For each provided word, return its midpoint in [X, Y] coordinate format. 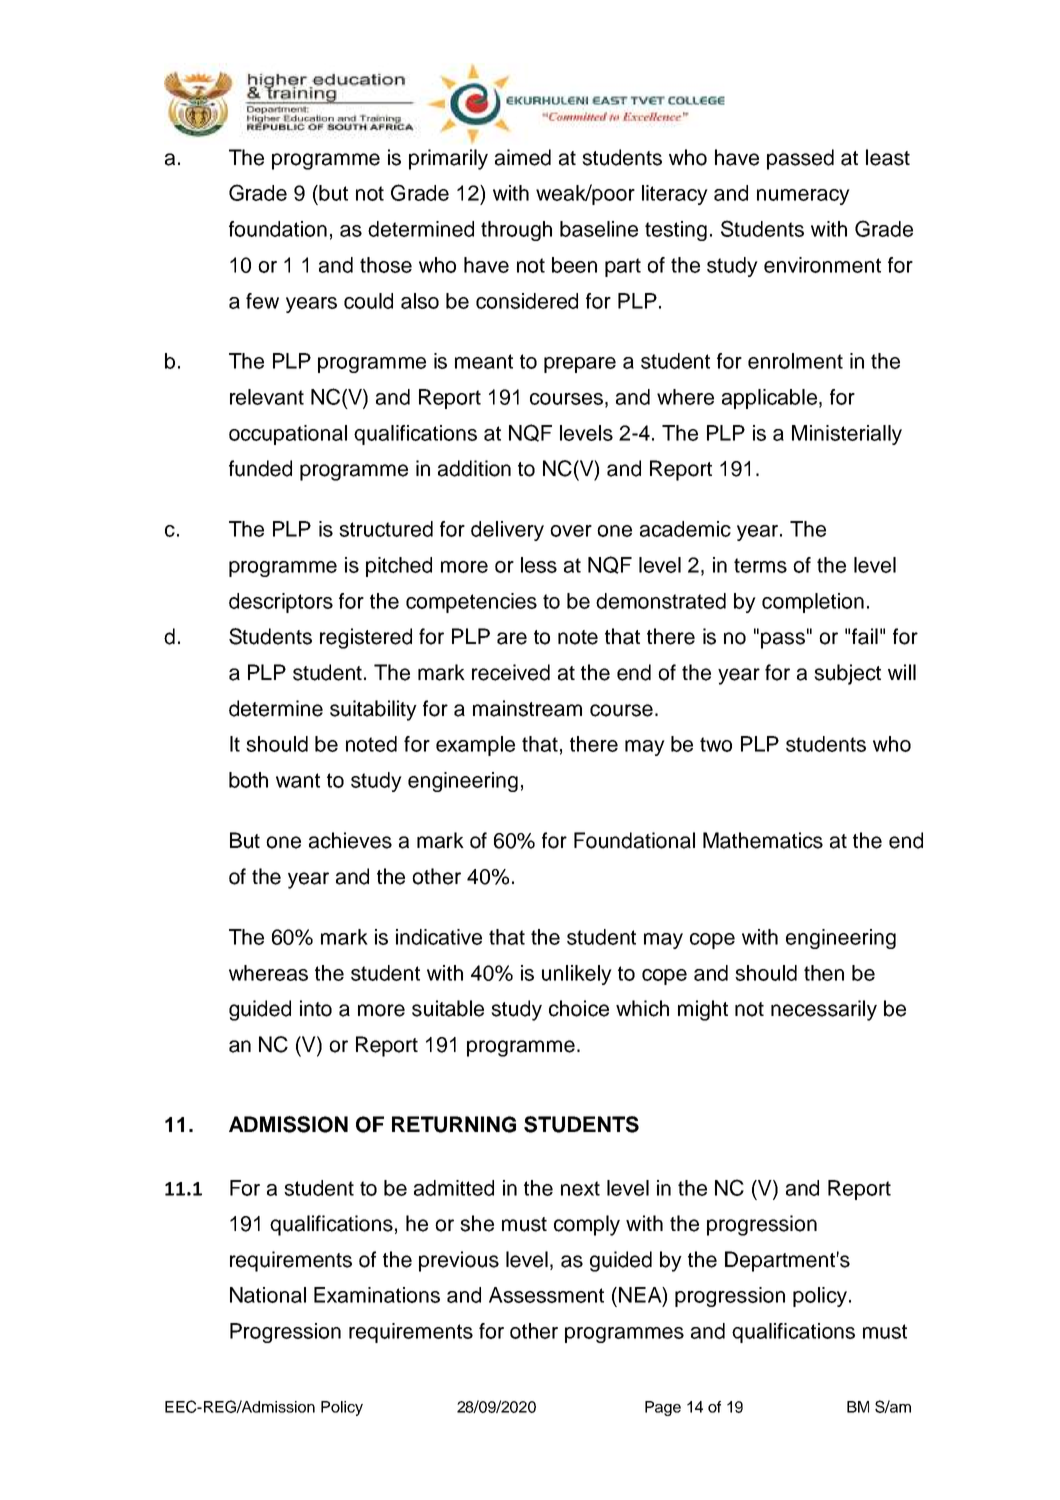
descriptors [281, 603]
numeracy [803, 197]
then [824, 973]
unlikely [577, 975]
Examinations [377, 1295]
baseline [599, 229]
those [386, 265]
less [539, 565]
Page [663, 1408]
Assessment [546, 1295]
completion [813, 603]
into [316, 1008]
